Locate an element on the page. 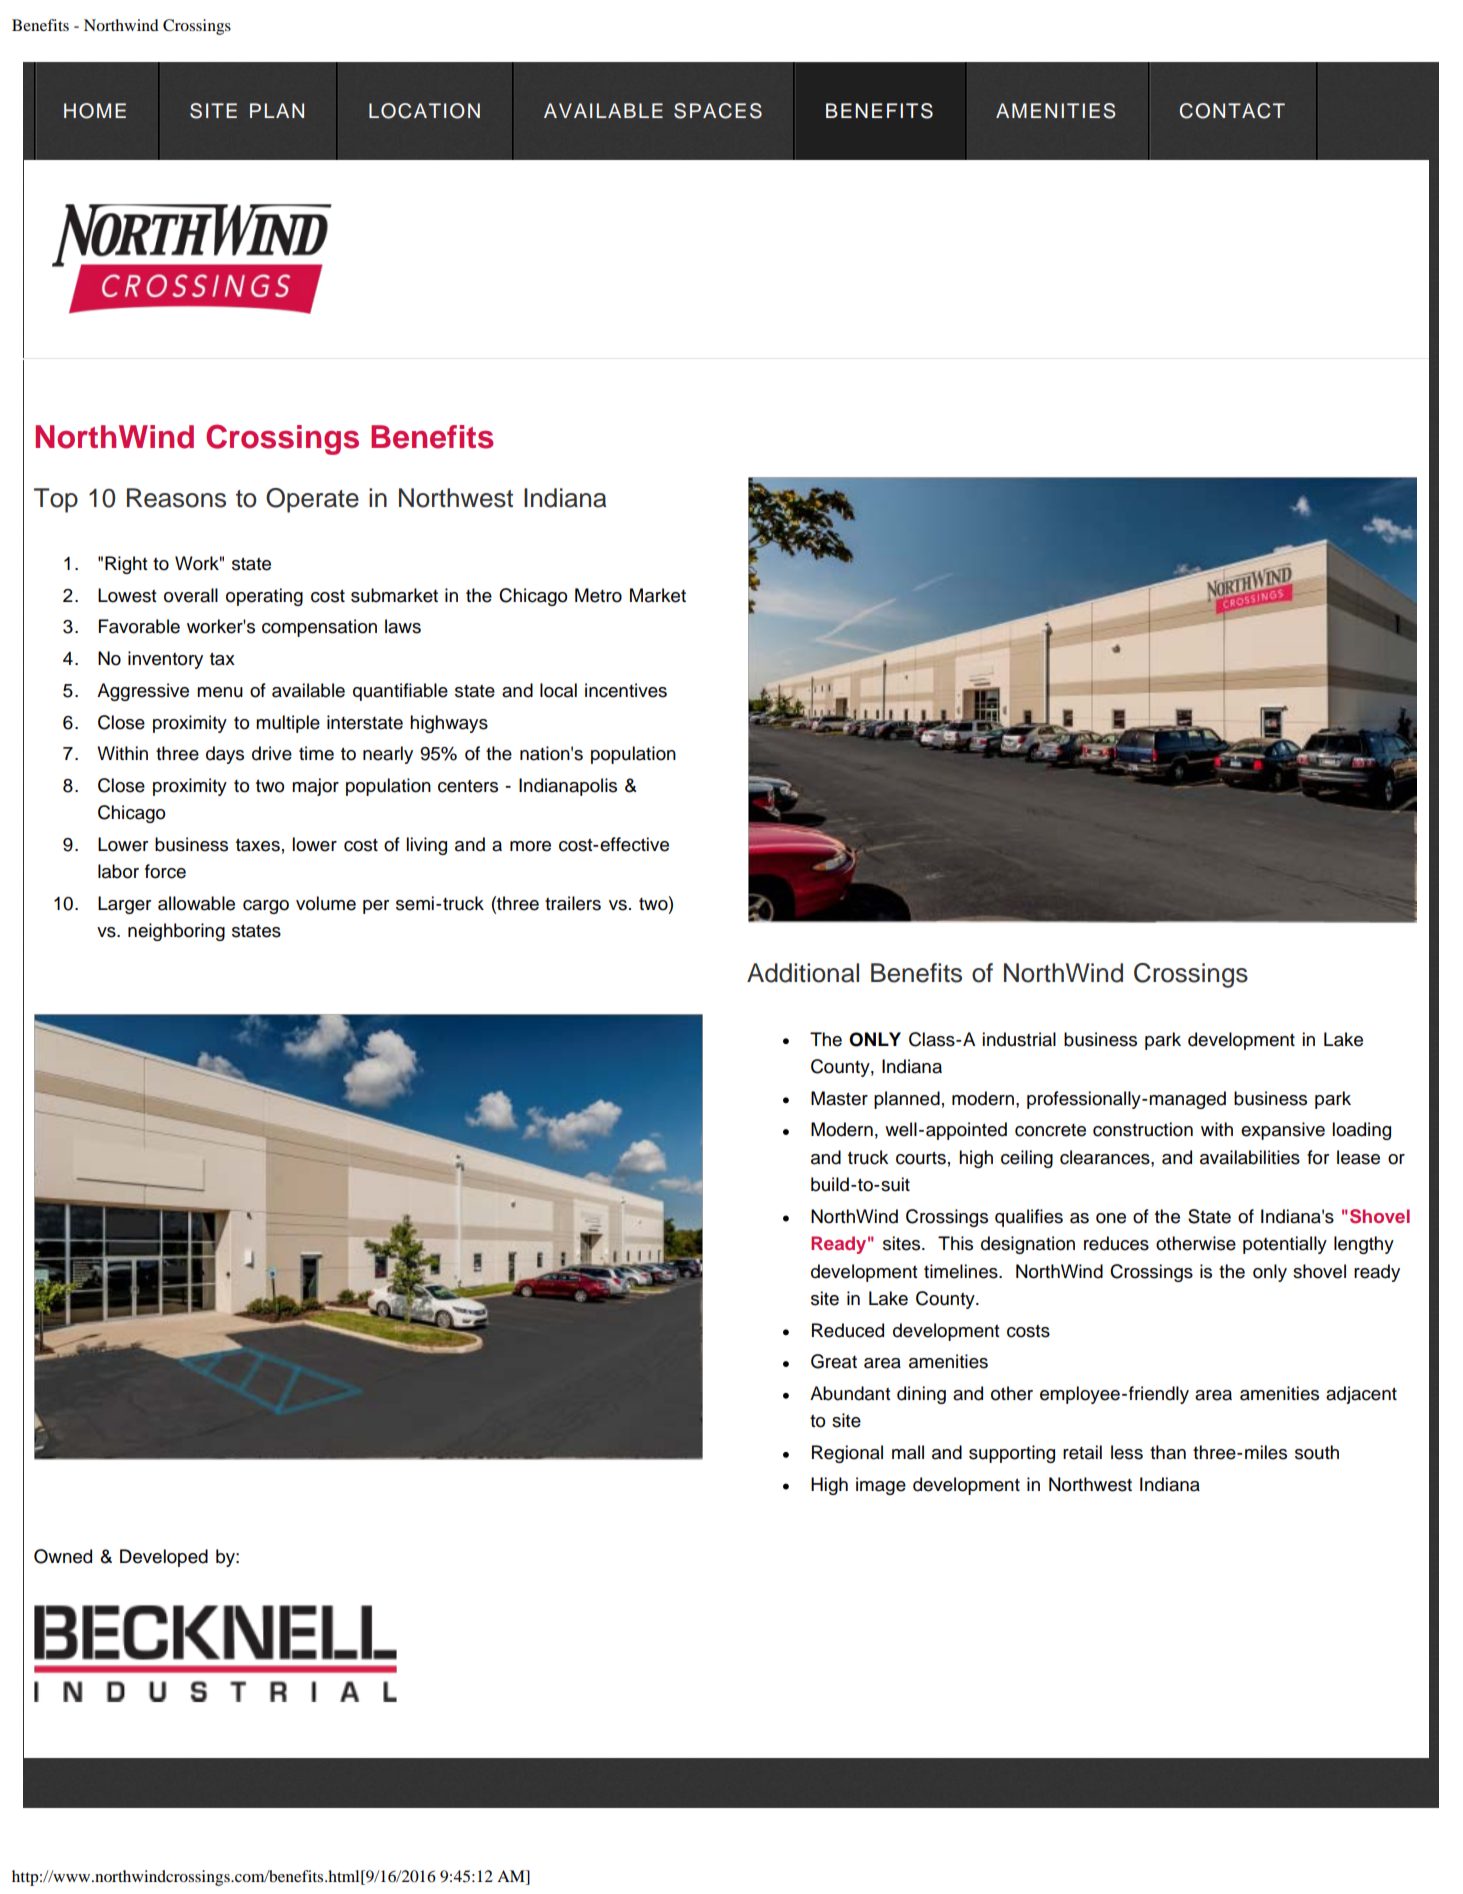  Developed is located at coordinates (164, 1558).
